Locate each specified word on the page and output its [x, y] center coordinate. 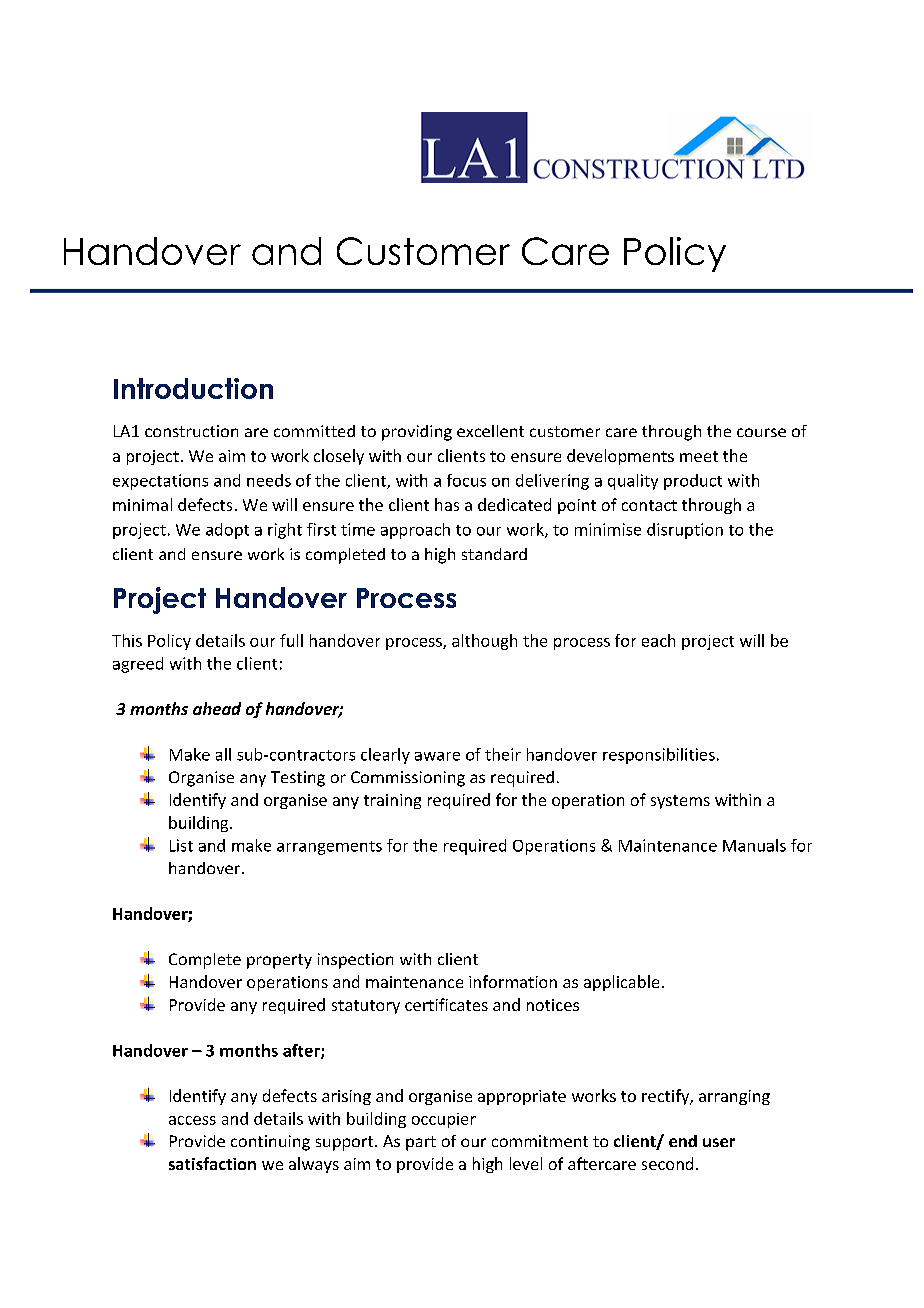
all [223, 754]
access [192, 1120]
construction [191, 431]
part [421, 1143]
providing [417, 433]
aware [437, 756]
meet [699, 456]
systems [680, 802]
